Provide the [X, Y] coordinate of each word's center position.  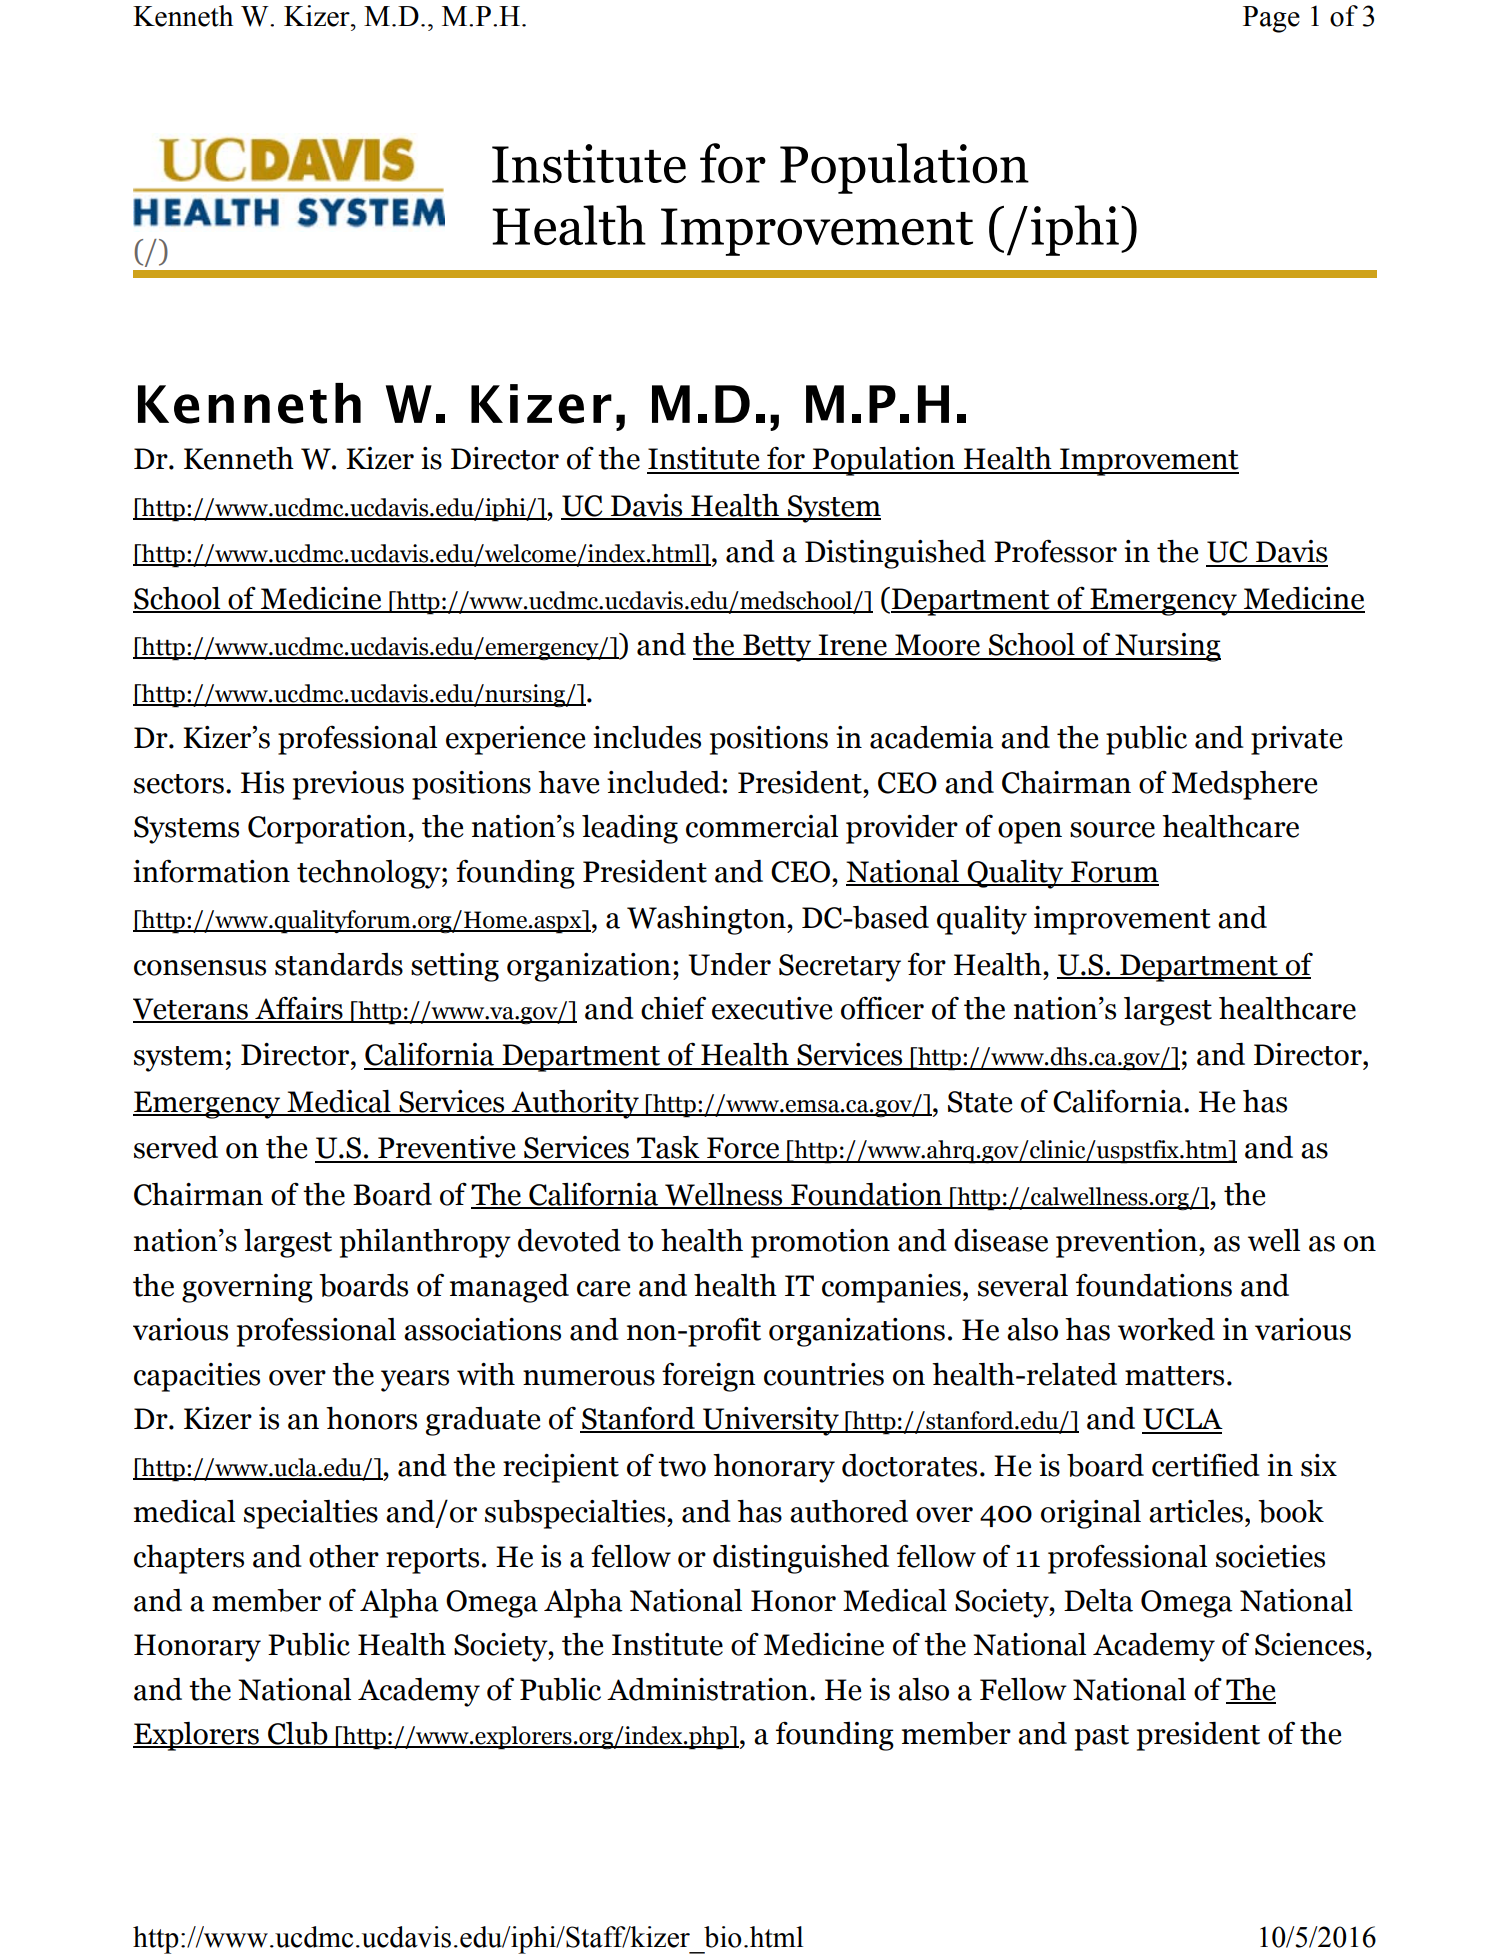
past [1102, 1738]
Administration [707, 1689]
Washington [707, 920]
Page [1271, 19]
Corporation [328, 829]
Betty [777, 648]
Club [298, 1734]
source [1112, 830]
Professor [1055, 551]
